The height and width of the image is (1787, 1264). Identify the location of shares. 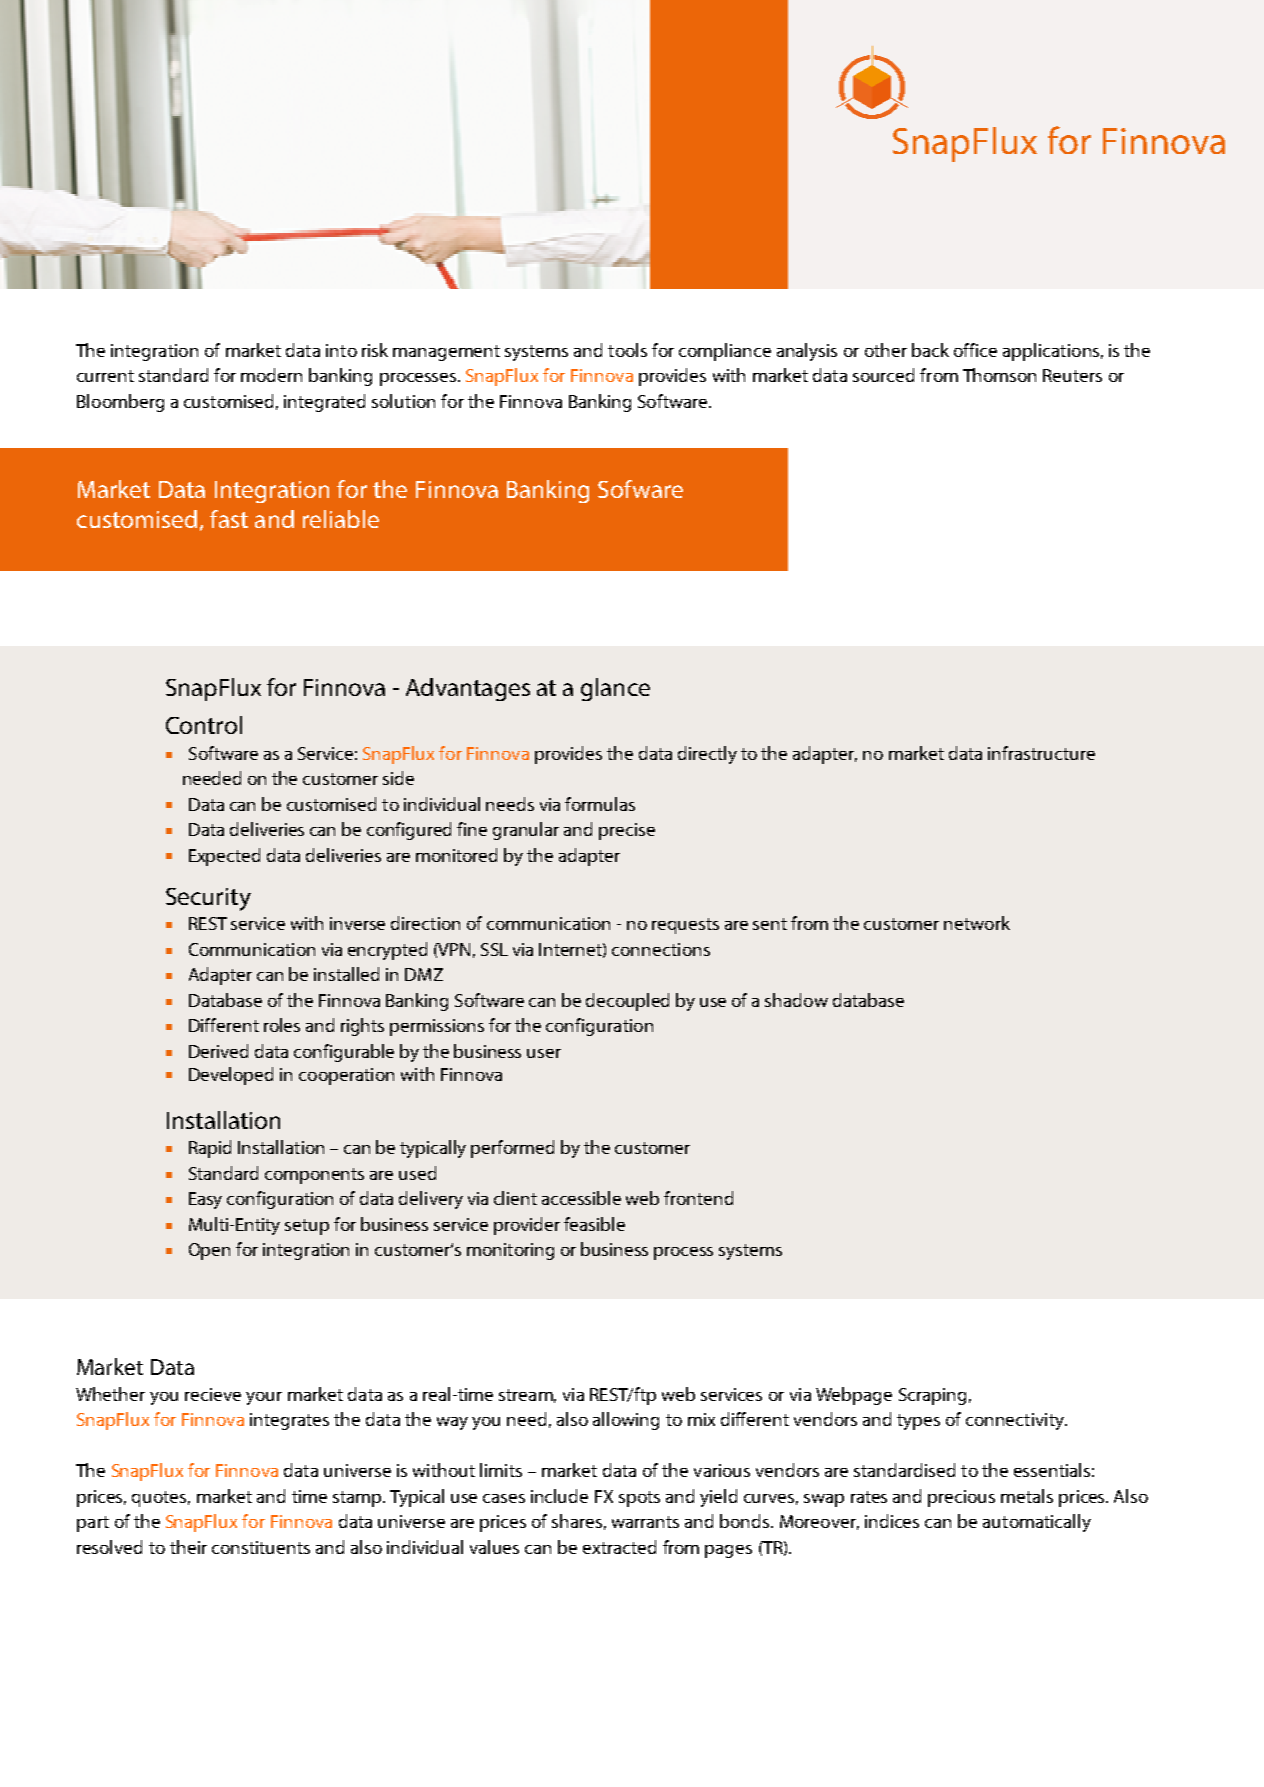
(577, 1521).
